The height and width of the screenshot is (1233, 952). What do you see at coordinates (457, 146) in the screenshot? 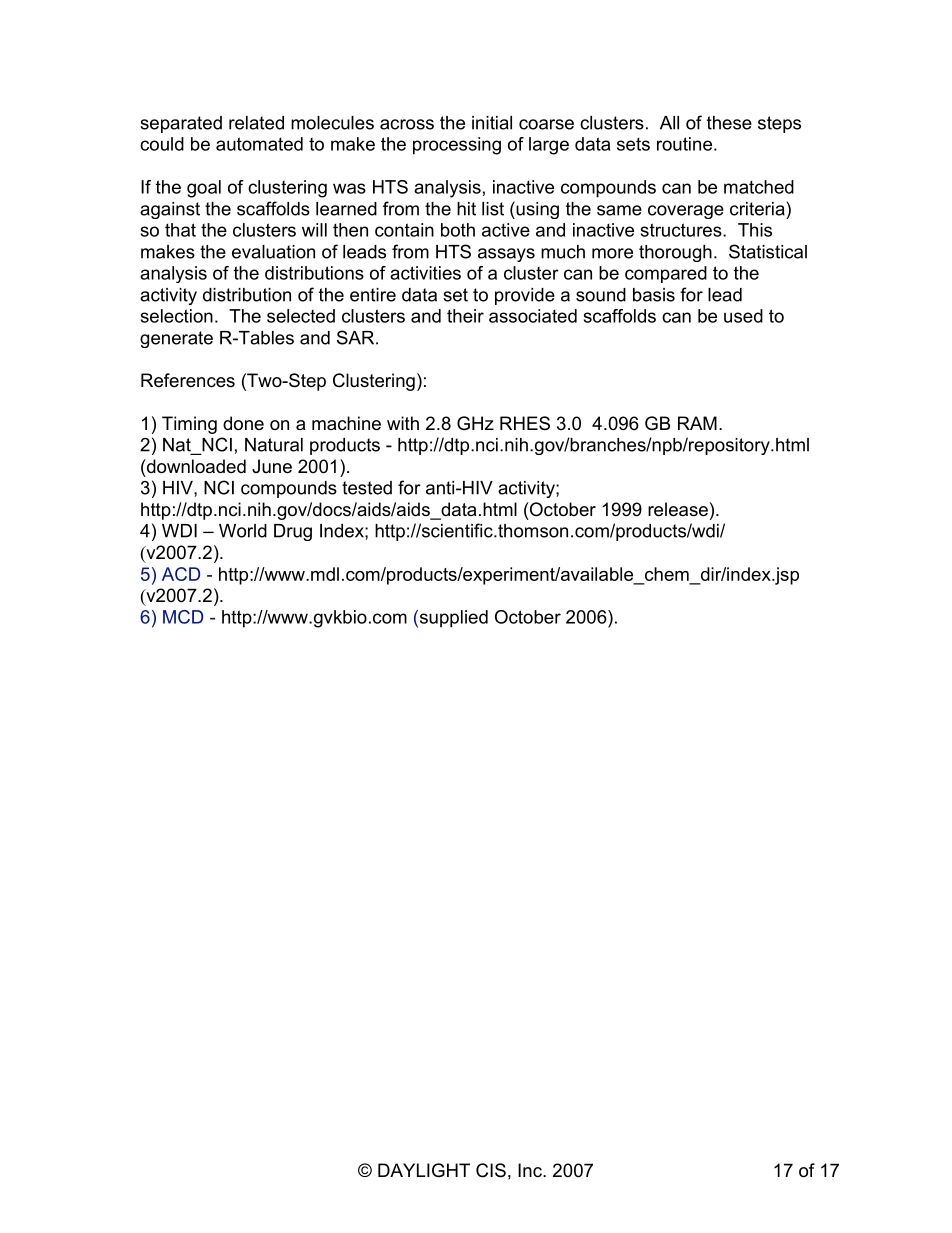
I see `processing` at bounding box center [457, 146].
